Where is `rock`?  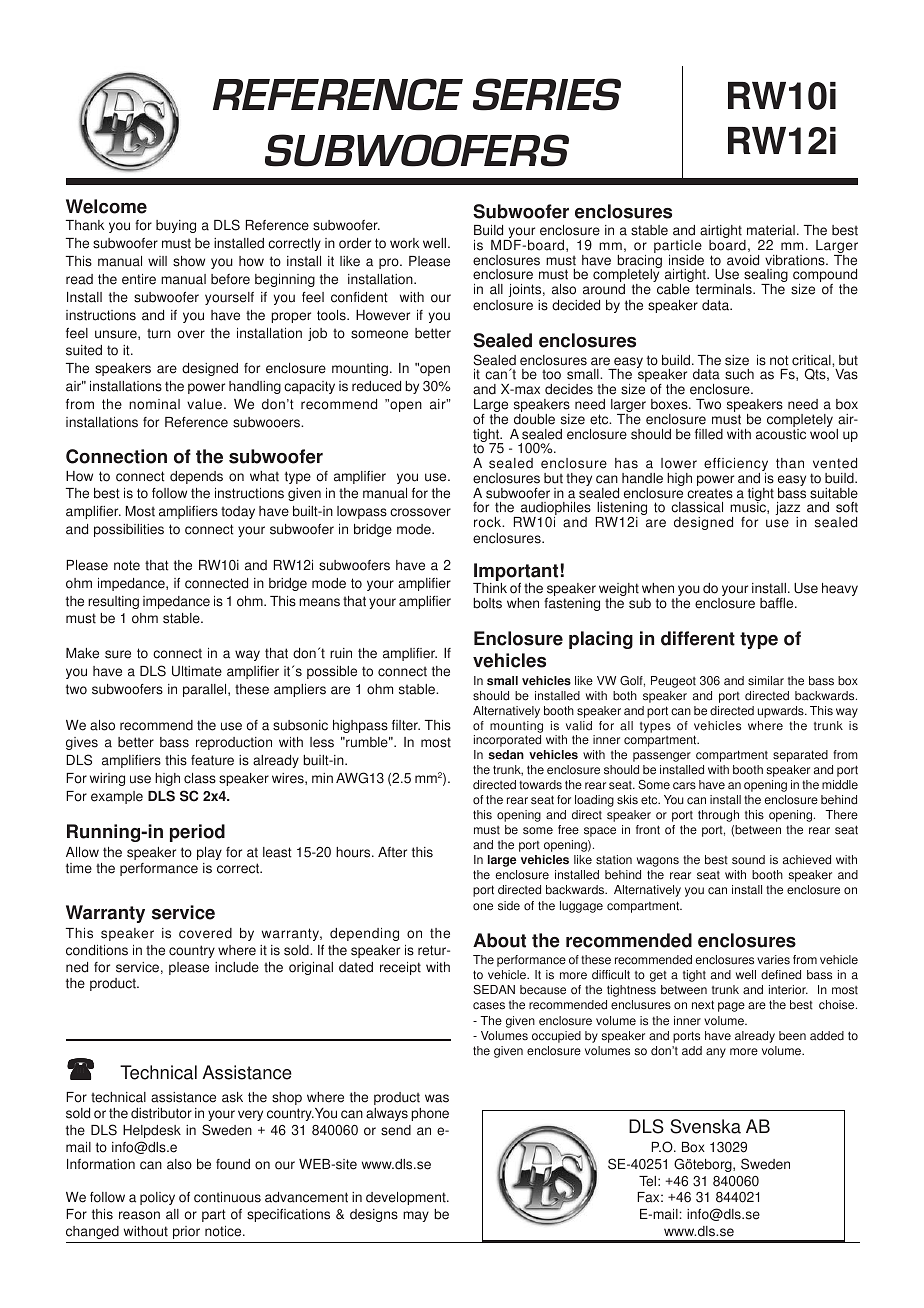 rock is located at coordinates (489, 522).
